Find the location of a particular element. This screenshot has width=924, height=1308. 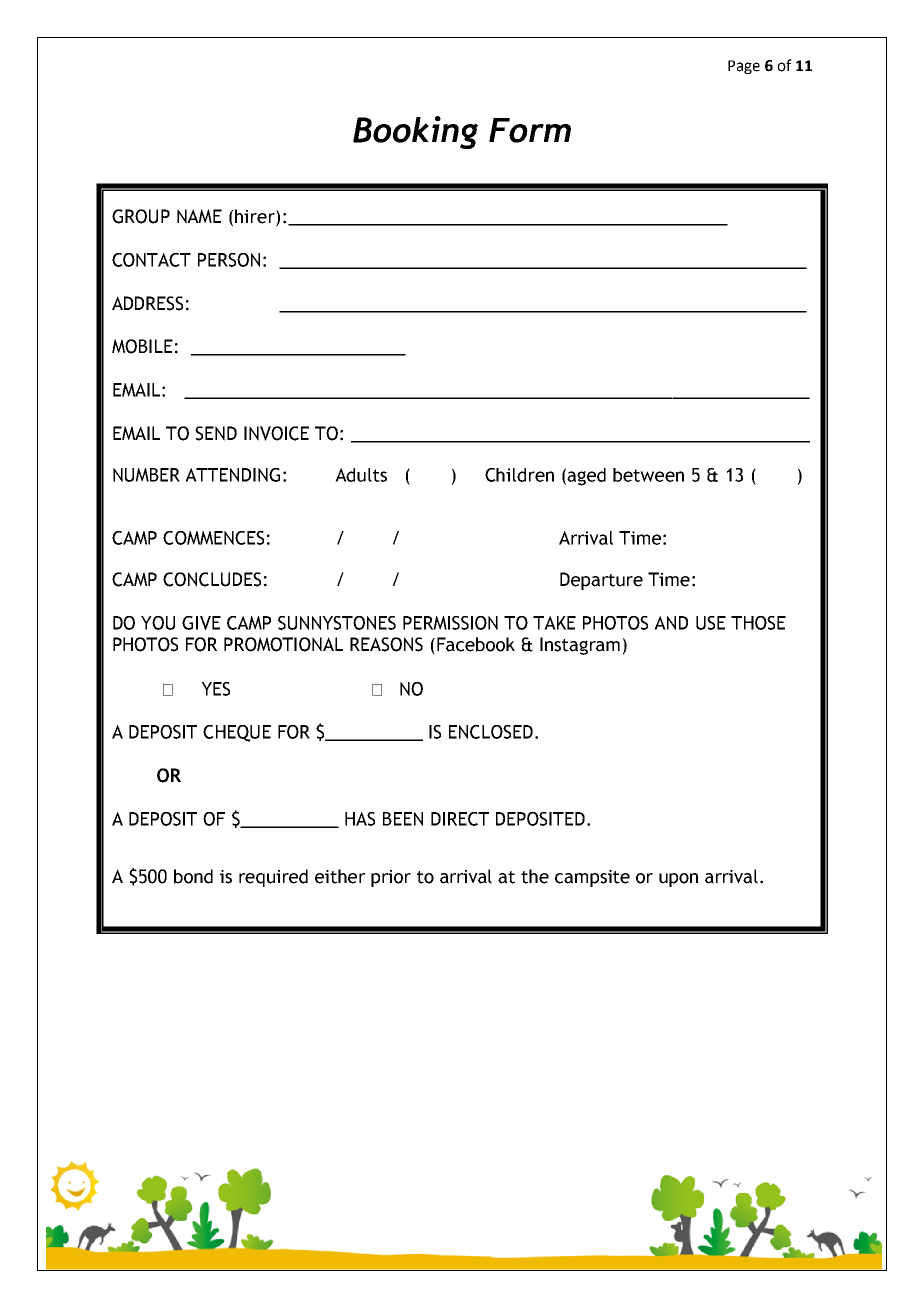

Booking is located at coordinates (415, 132).
